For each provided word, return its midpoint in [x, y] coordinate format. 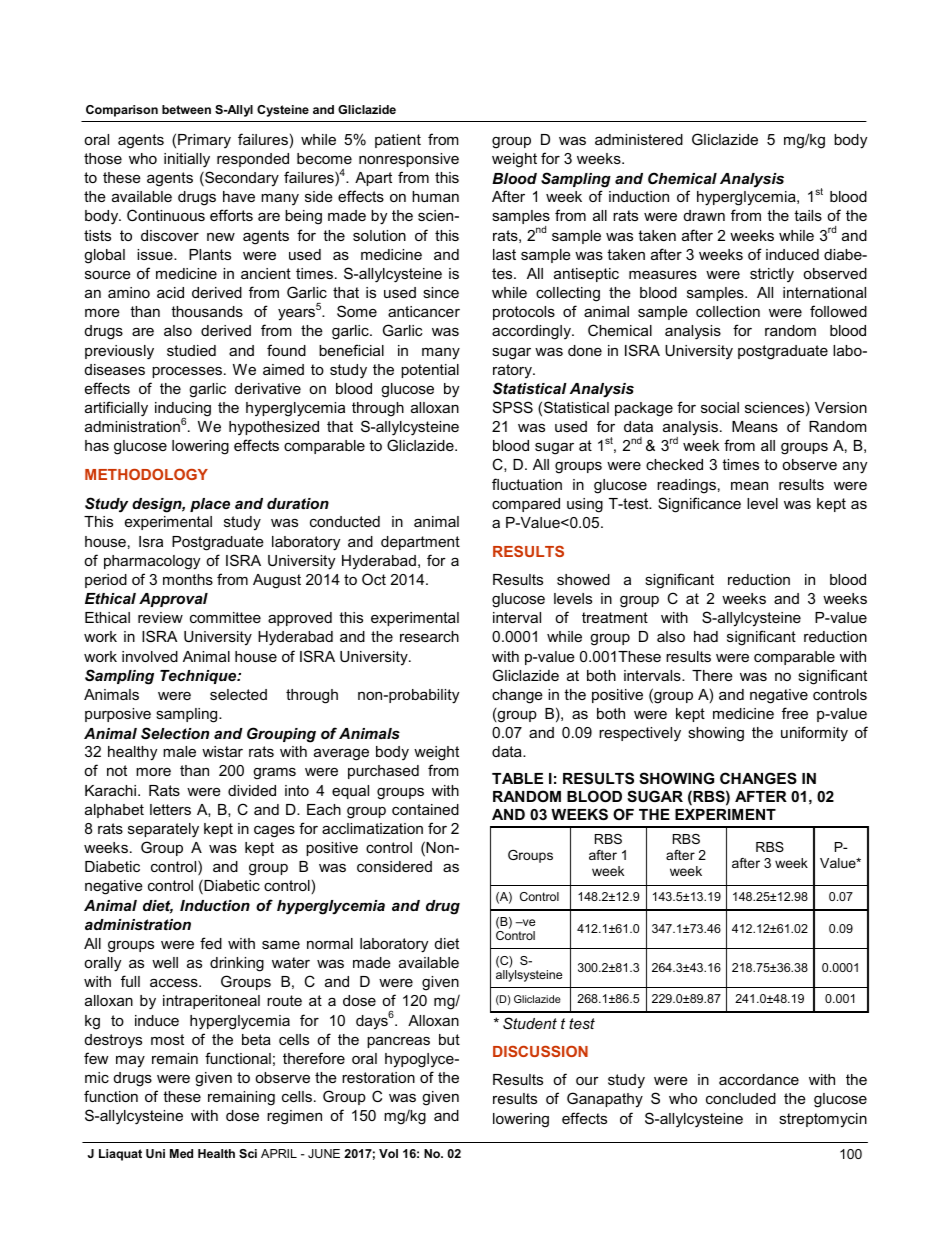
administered [639, 139]
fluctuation [527, 484]
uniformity [814, 734]
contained [425, 809]
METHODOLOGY [146, 474]
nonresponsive [409, 160]
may [130, 1061]
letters [170, 809]
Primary [204, 141]
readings [686, 486]
